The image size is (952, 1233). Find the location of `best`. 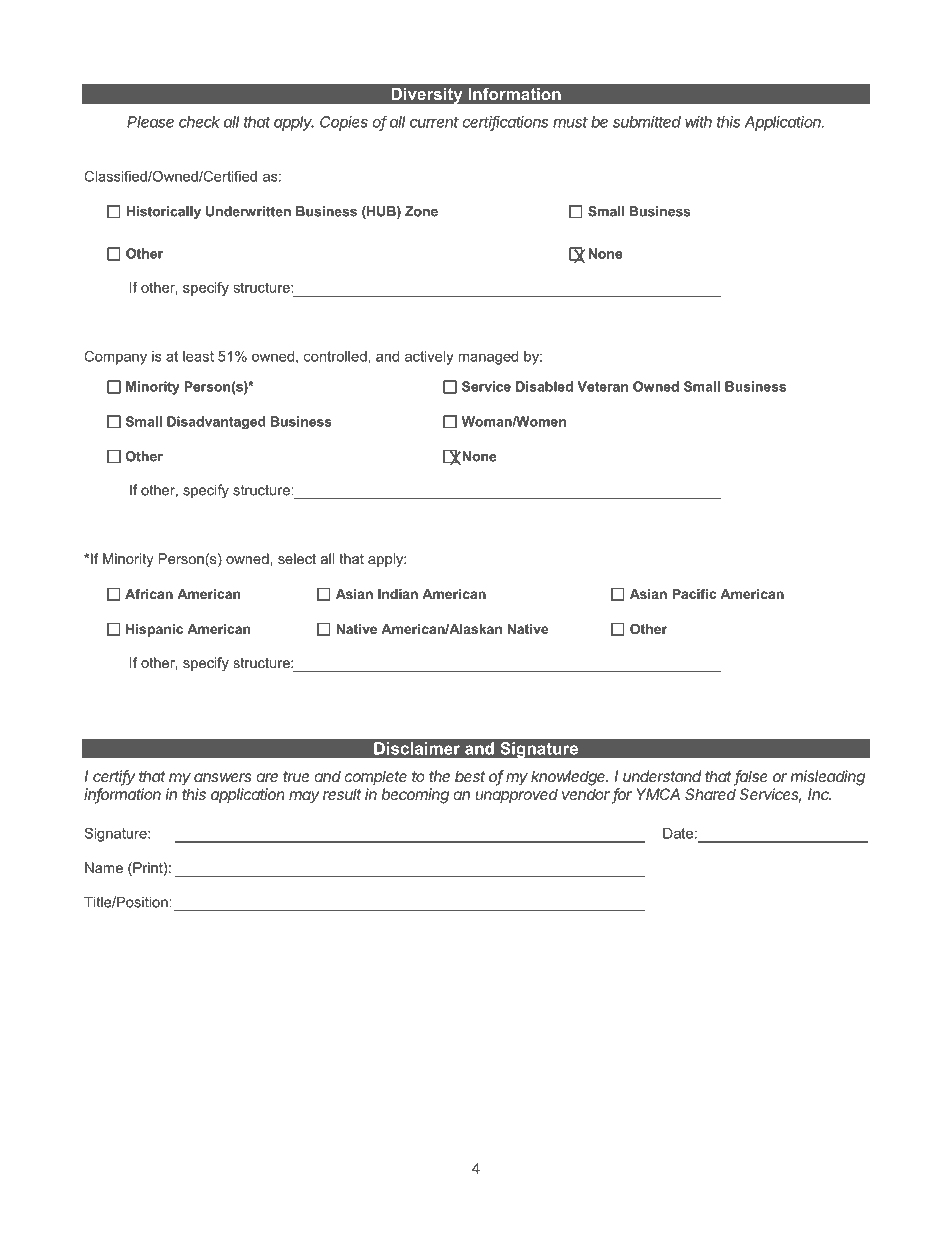

best is located at coordinates (470, 776).
